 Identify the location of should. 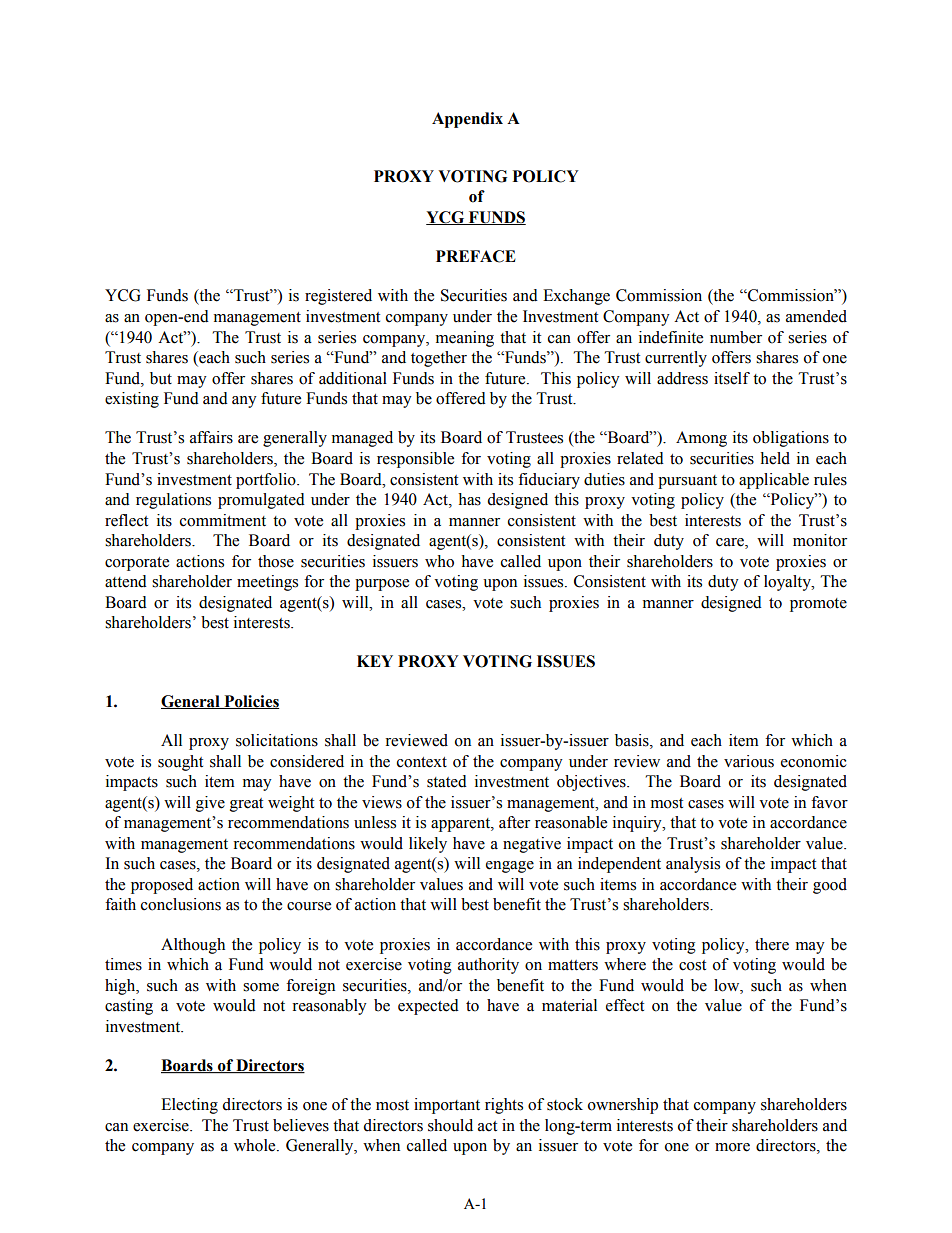
(450, 1125).
